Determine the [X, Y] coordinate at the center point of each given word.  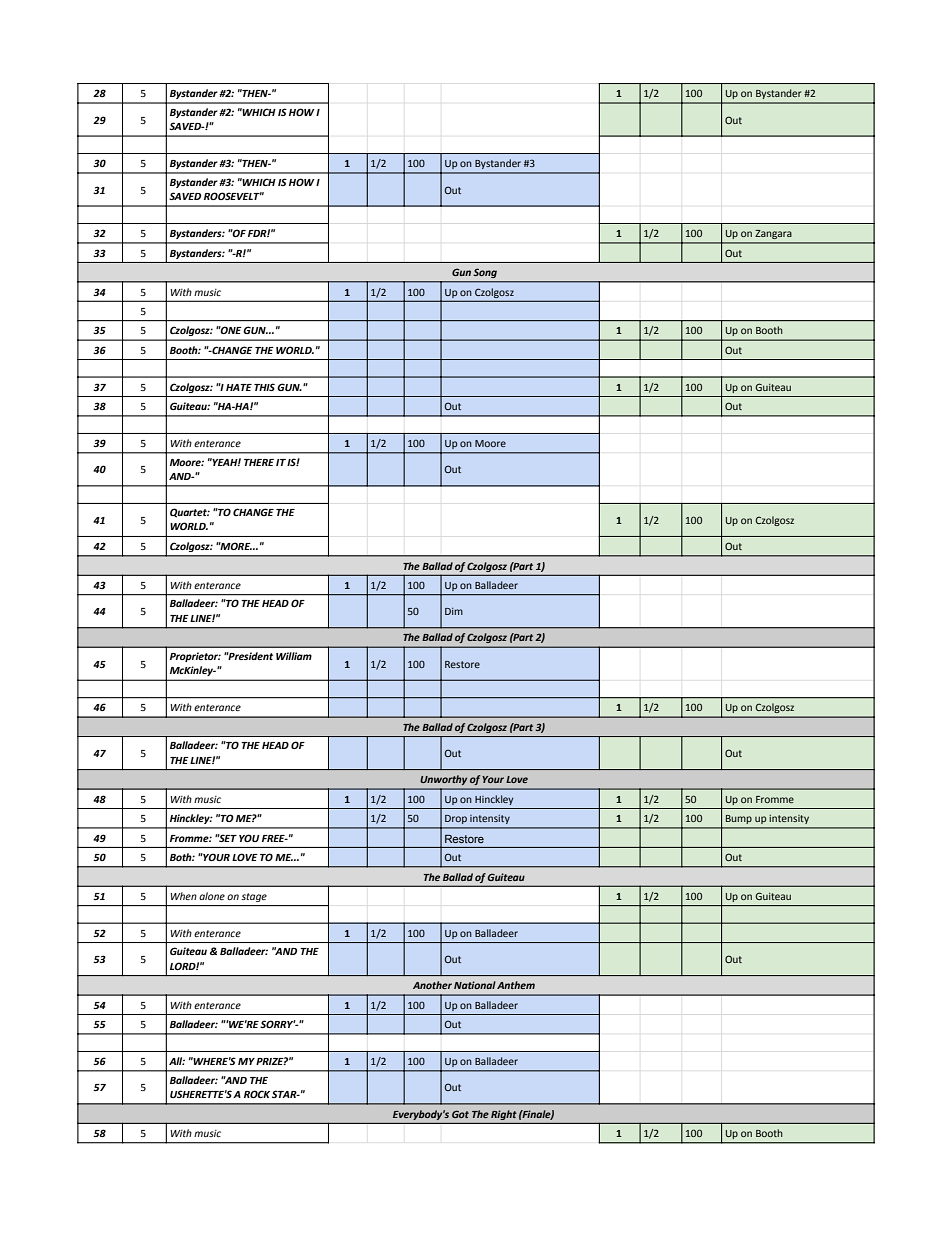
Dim [454, 611]
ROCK [257, 1094]
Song [485, 273]
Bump [739, 819]
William [294, 656]
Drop [456, 819]
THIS [264, 387]
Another [432, 985]
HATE [239, 387]
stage [254, 897]
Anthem [516, 985]
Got [460, 1114]
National [475, 985]
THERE [259, 462]
